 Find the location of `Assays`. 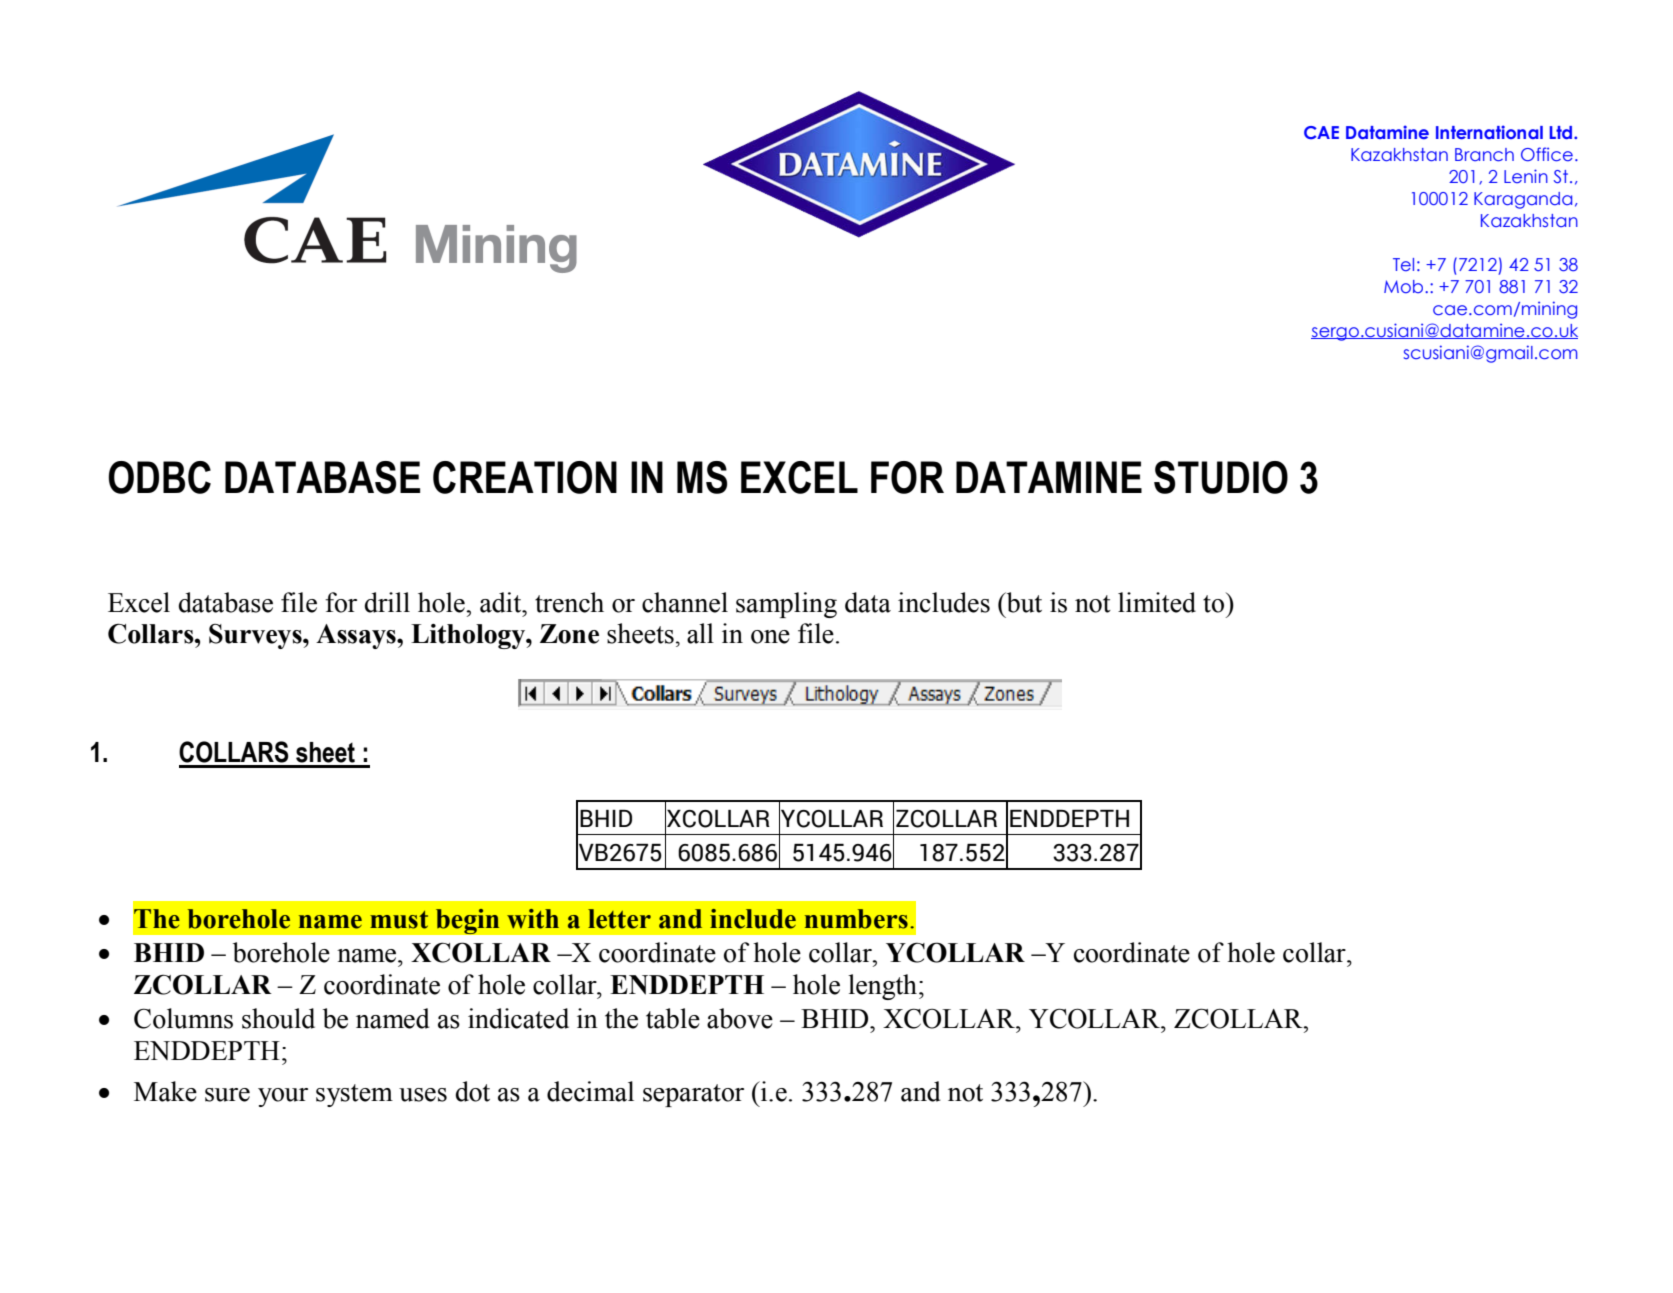

Assays is located at coordinates (357, 636).
